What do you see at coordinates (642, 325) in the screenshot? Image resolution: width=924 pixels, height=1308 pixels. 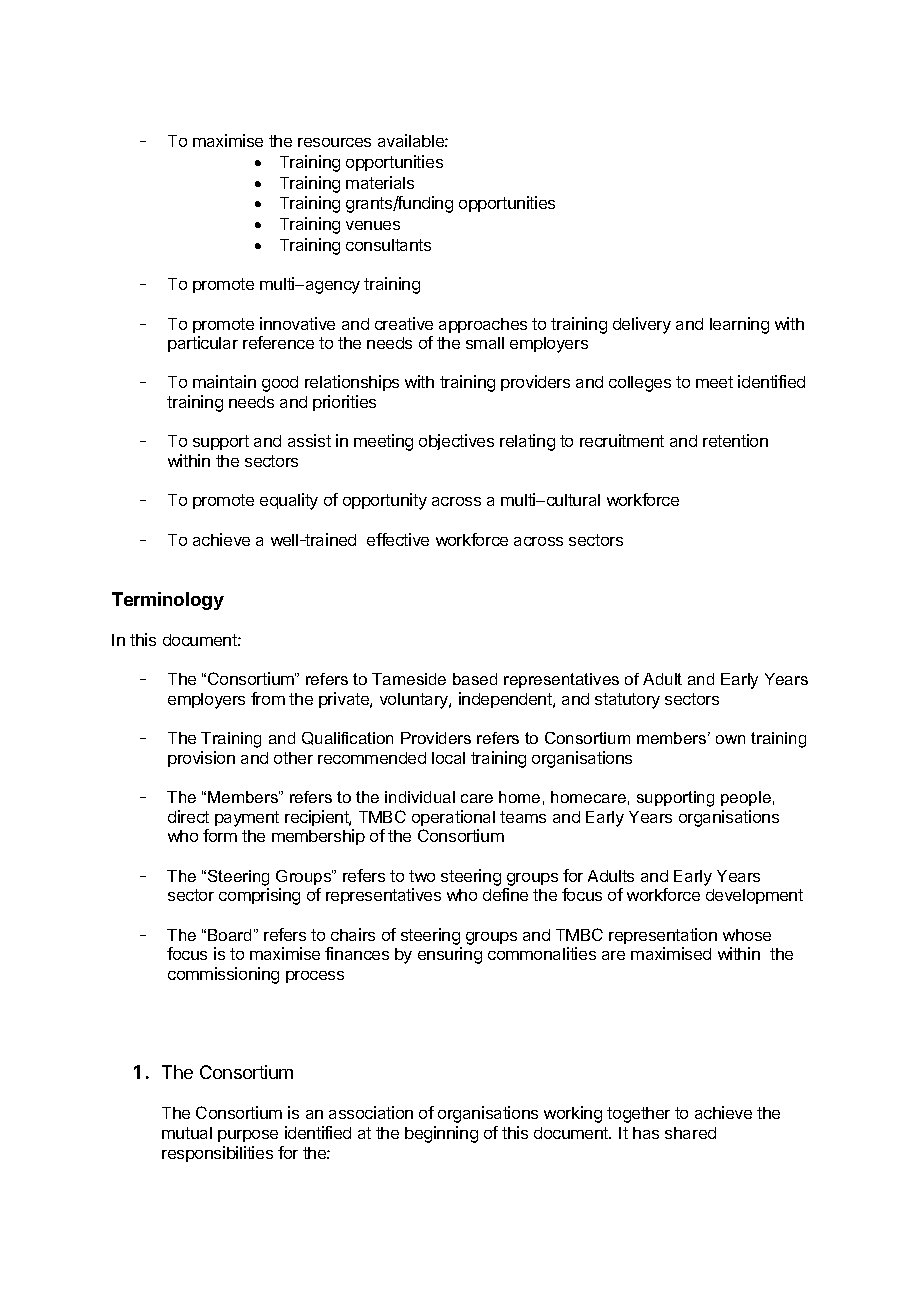 I see `delivery` at bounding box center [642, 325].
